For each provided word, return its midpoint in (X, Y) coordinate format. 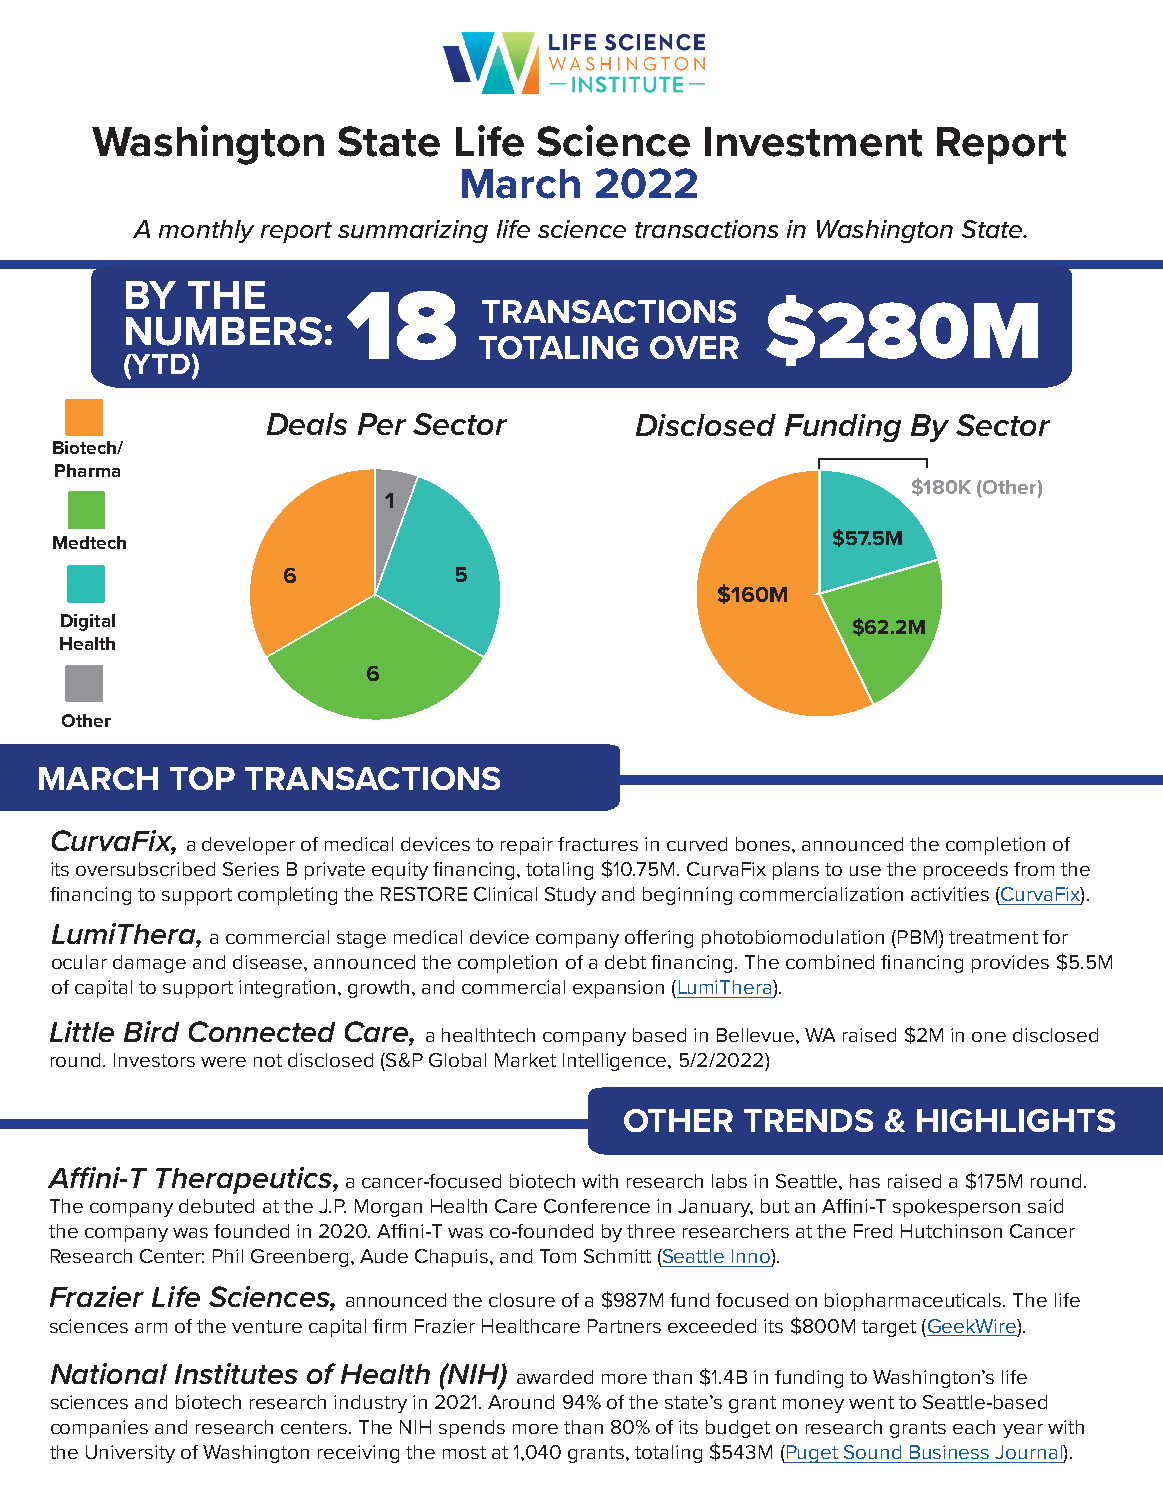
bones (764, 844)
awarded (555, 1377)
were (223, 1062)
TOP (202, 778)
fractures (598, 844)
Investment (813, 142)
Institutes (236, 1373)
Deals (307, 424)
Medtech (89, 542)
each (974, 1427)
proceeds (966, 871)
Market (525, 1060)
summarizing (413, 231)
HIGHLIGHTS (1016, 1120)
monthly (206, 231)
